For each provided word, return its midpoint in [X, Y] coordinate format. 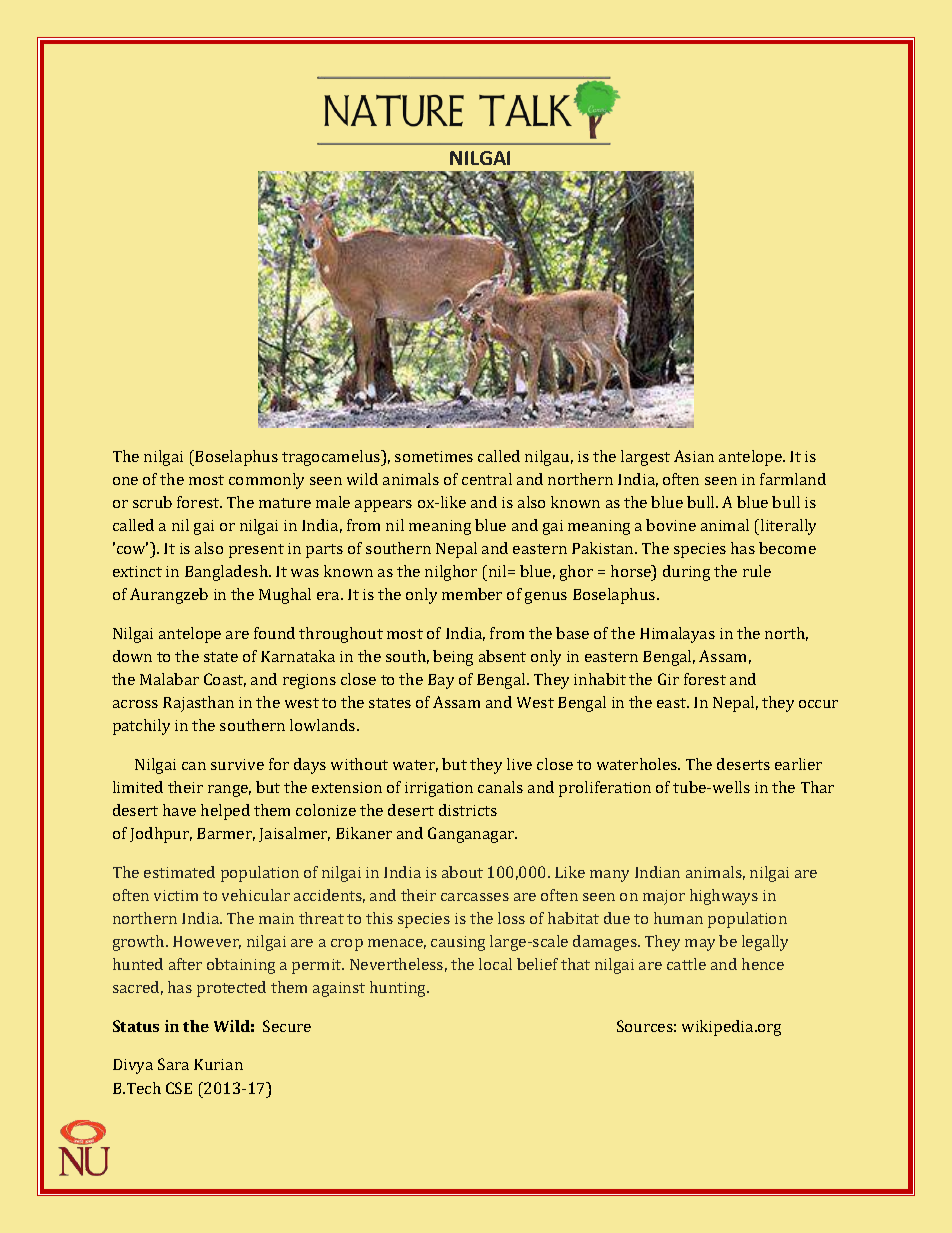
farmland [793, 479]
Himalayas [677, 635]
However [207, 942]
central [487, 479]
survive [237, 764]
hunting [399, 989]
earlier [798, 764]
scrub [152, 502]
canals [500, 787]
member [472, 594]
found [274, 633]
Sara [173, 1064]
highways [724, 897]
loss [511, 918]
